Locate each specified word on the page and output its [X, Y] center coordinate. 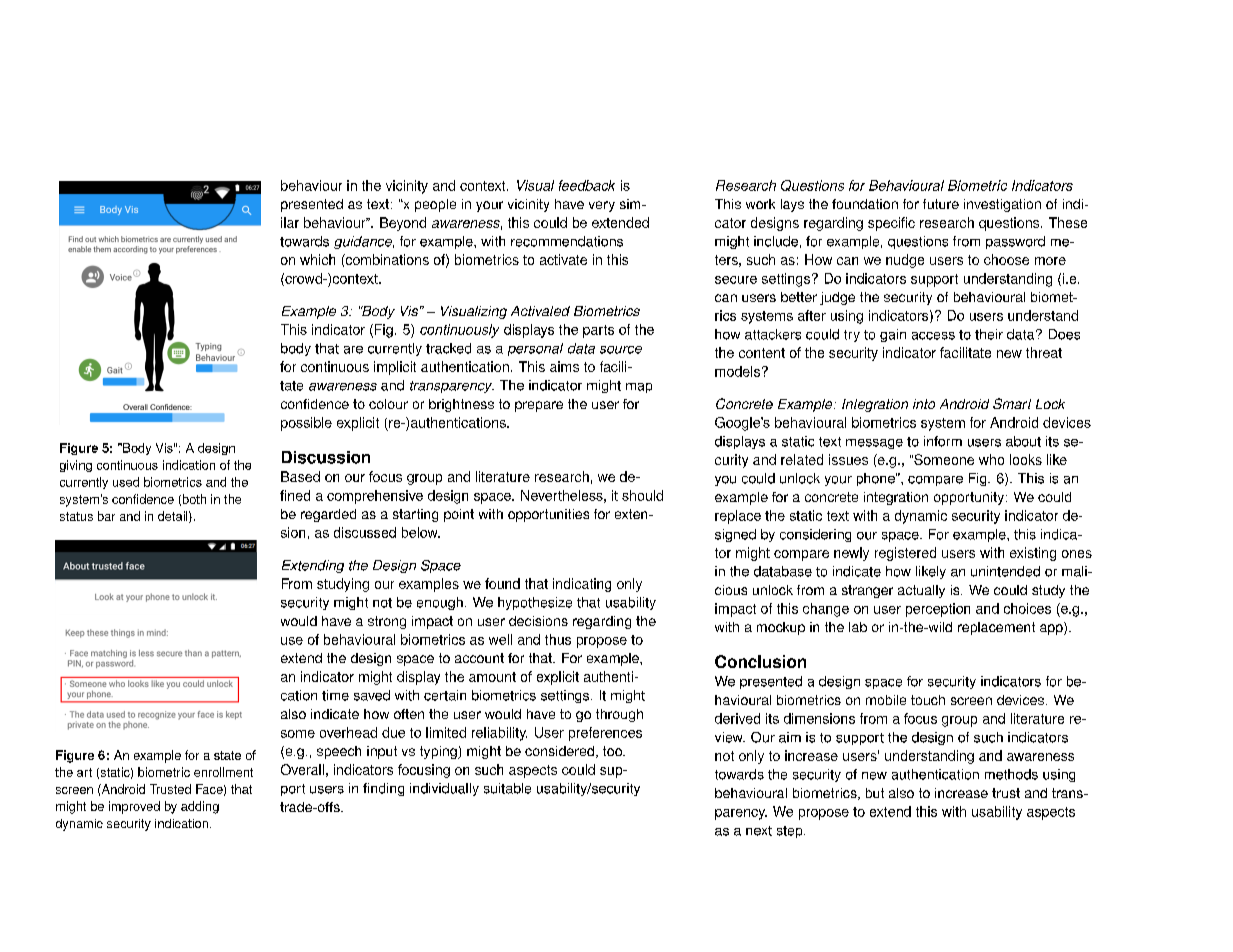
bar [106, 516]
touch [928, 700]
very [602, 206]
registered [905, 554]
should [642, 495]
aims [564, 366]
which [317, 259]
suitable [507, 788]
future [941, 204]
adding [200, 807]
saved [372, 695]
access [933, 336]
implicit [395, 368]
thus [558, 639]
